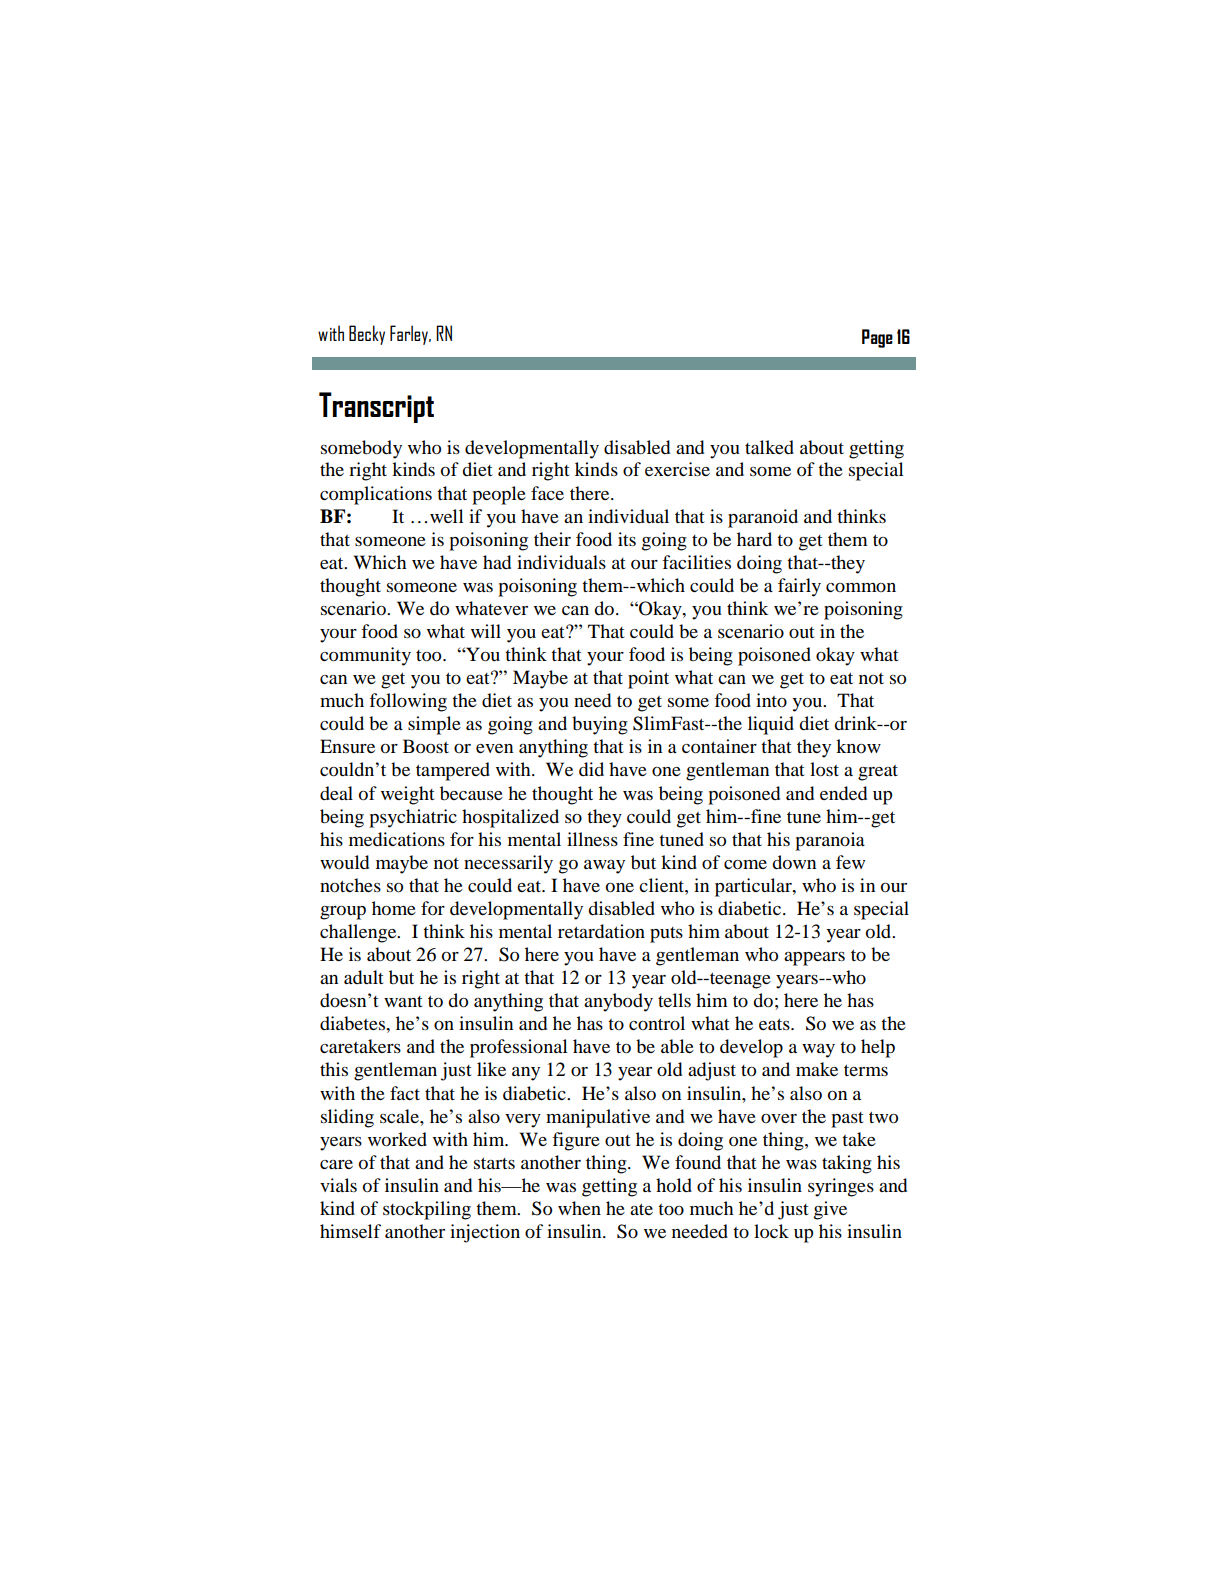 The height and width of the screenshot is (1589, 1228). Describe the element at coordinates (627, 539) in the screenshot. I see `its` at that location.
